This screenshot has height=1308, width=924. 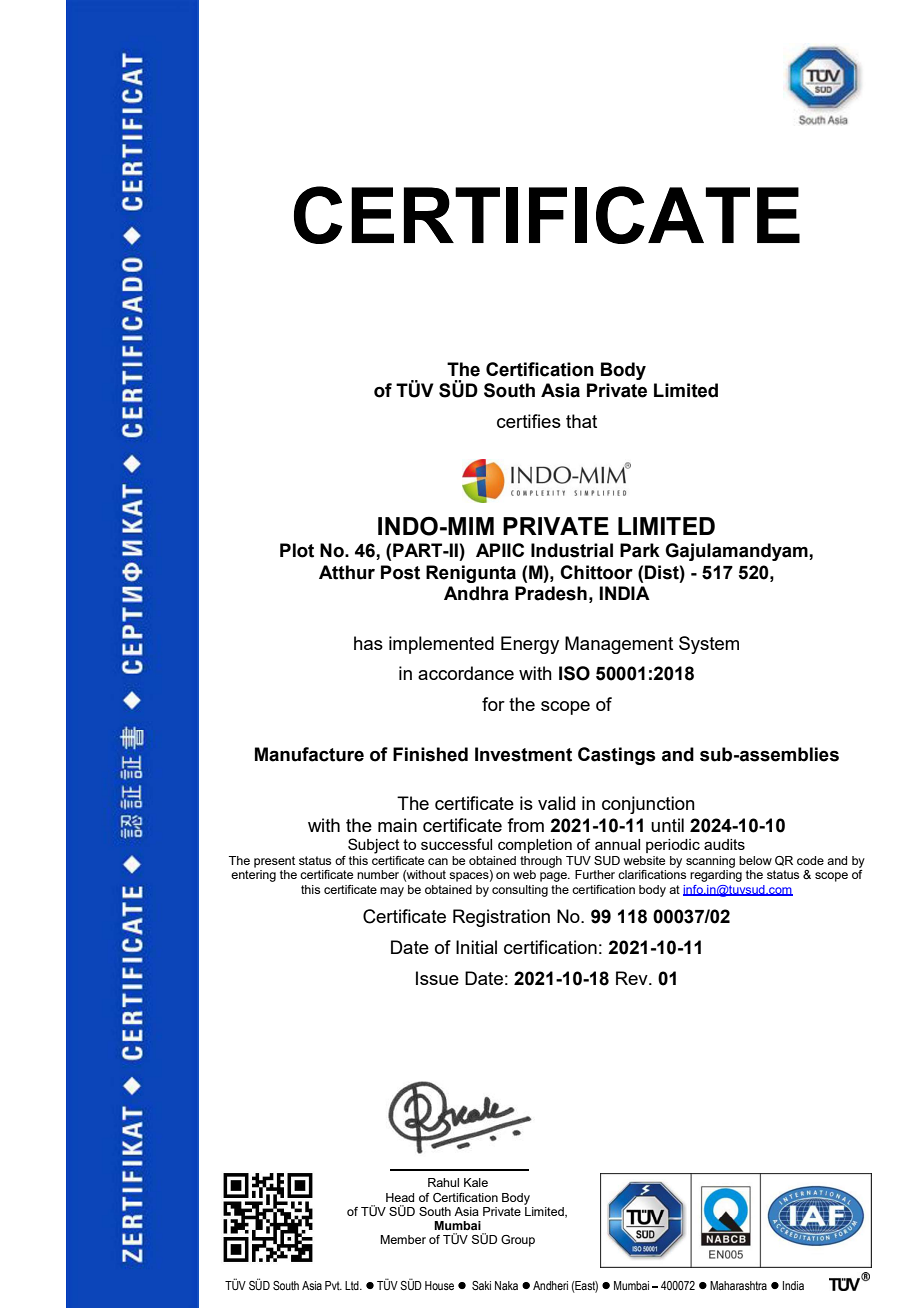 I want to click on Pvt, so click(x=333, y=1285).
